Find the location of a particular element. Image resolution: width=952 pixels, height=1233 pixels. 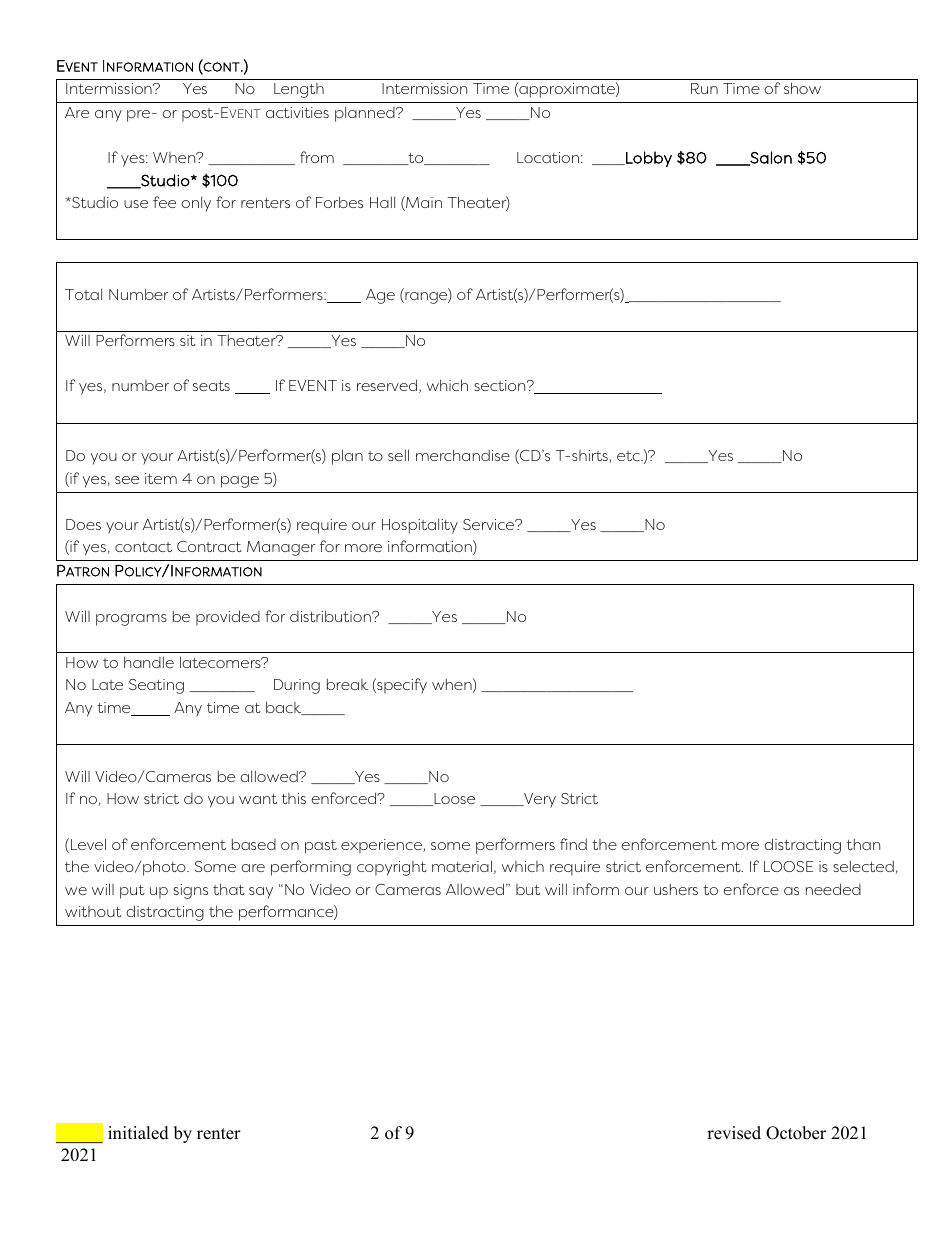

without is located at coordinates (93, 911).
